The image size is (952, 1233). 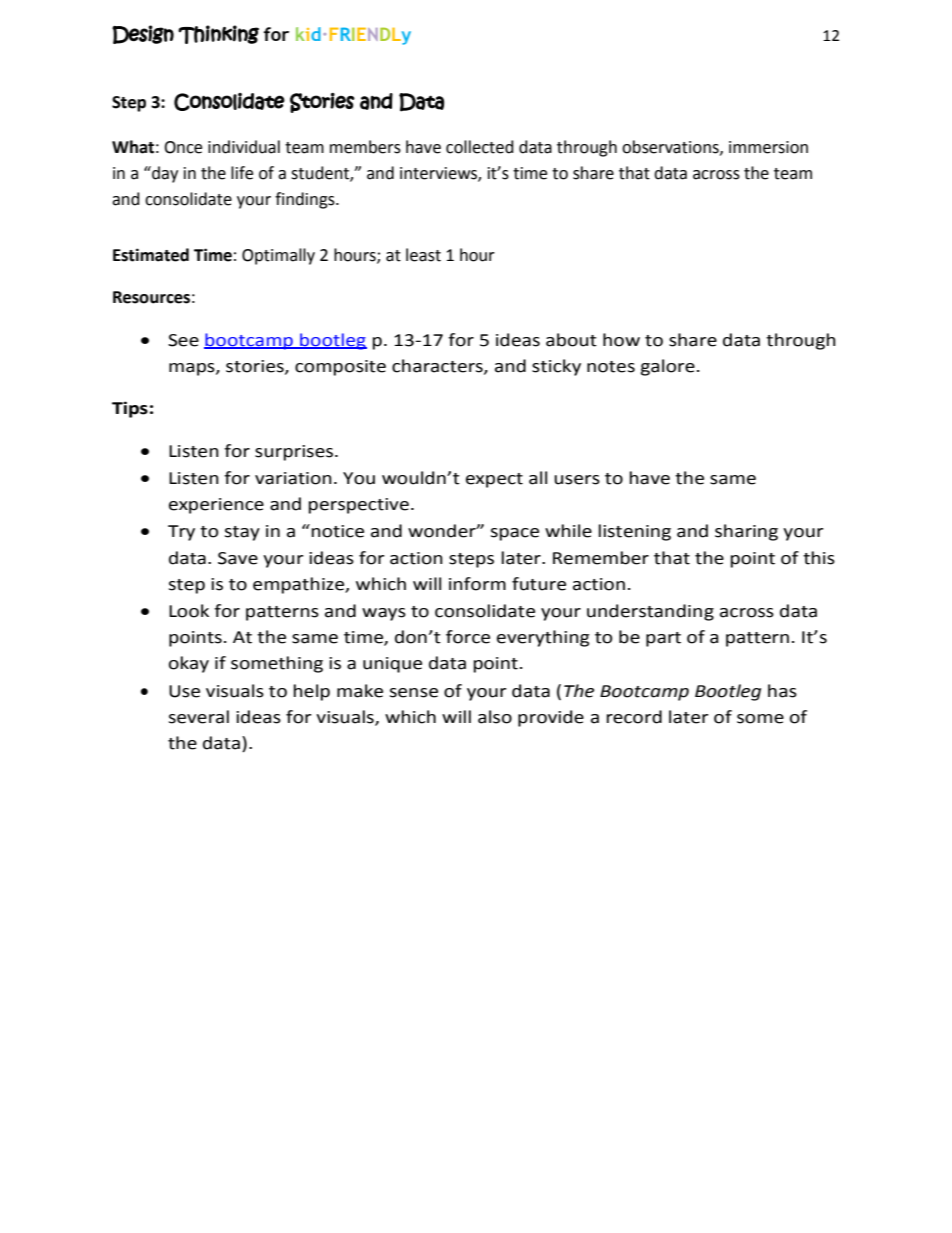 What do you see at coordinates (423, 255) in the screenshot?
I see `least` at bounding box center [423, 255].
